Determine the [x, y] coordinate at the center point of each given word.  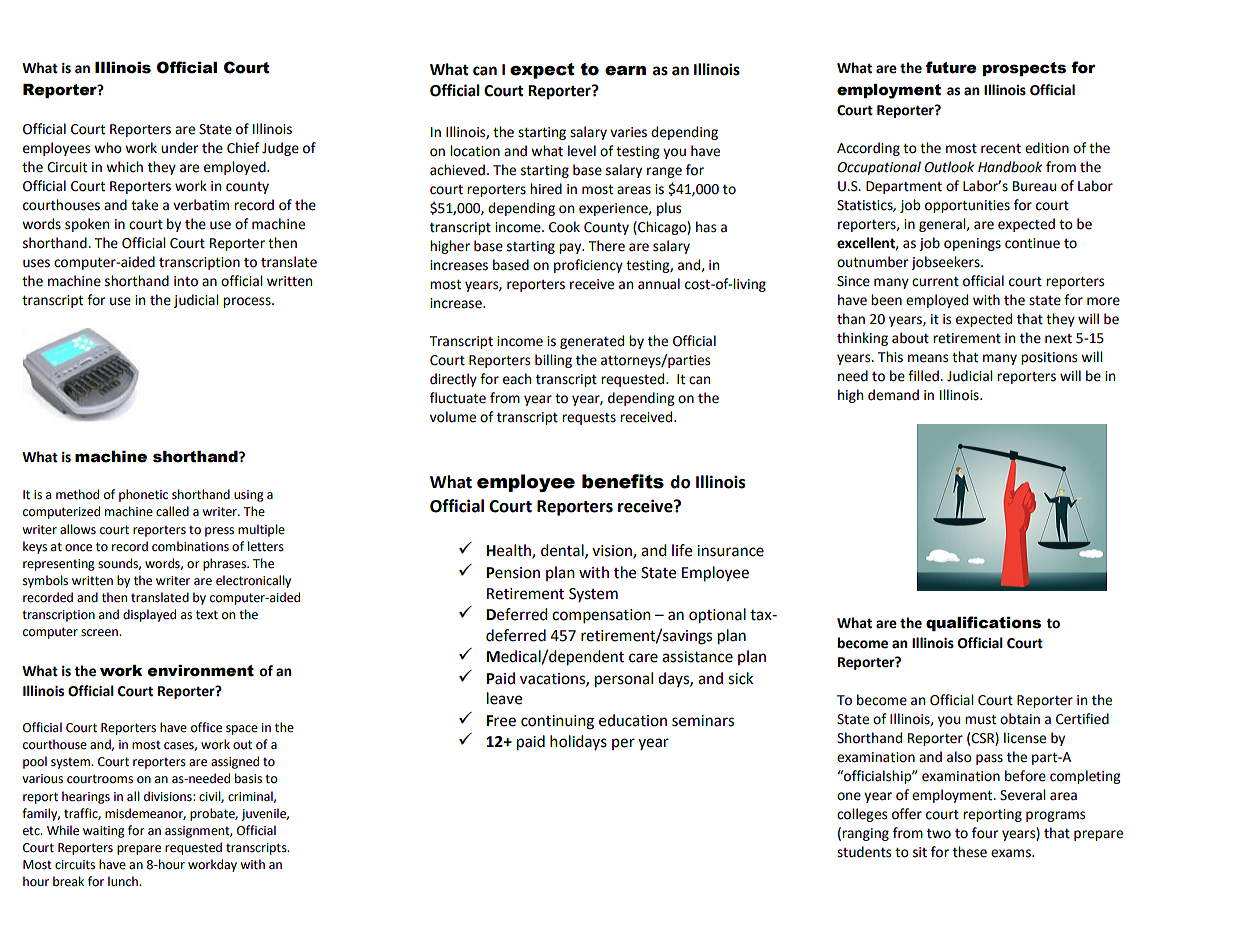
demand [893, 395]
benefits [623, 481]
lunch [124, 881]
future [951, 67]
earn [625, 71]
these [970, 852]
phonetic [143, 495]
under [179, 148]
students [864, 852]
